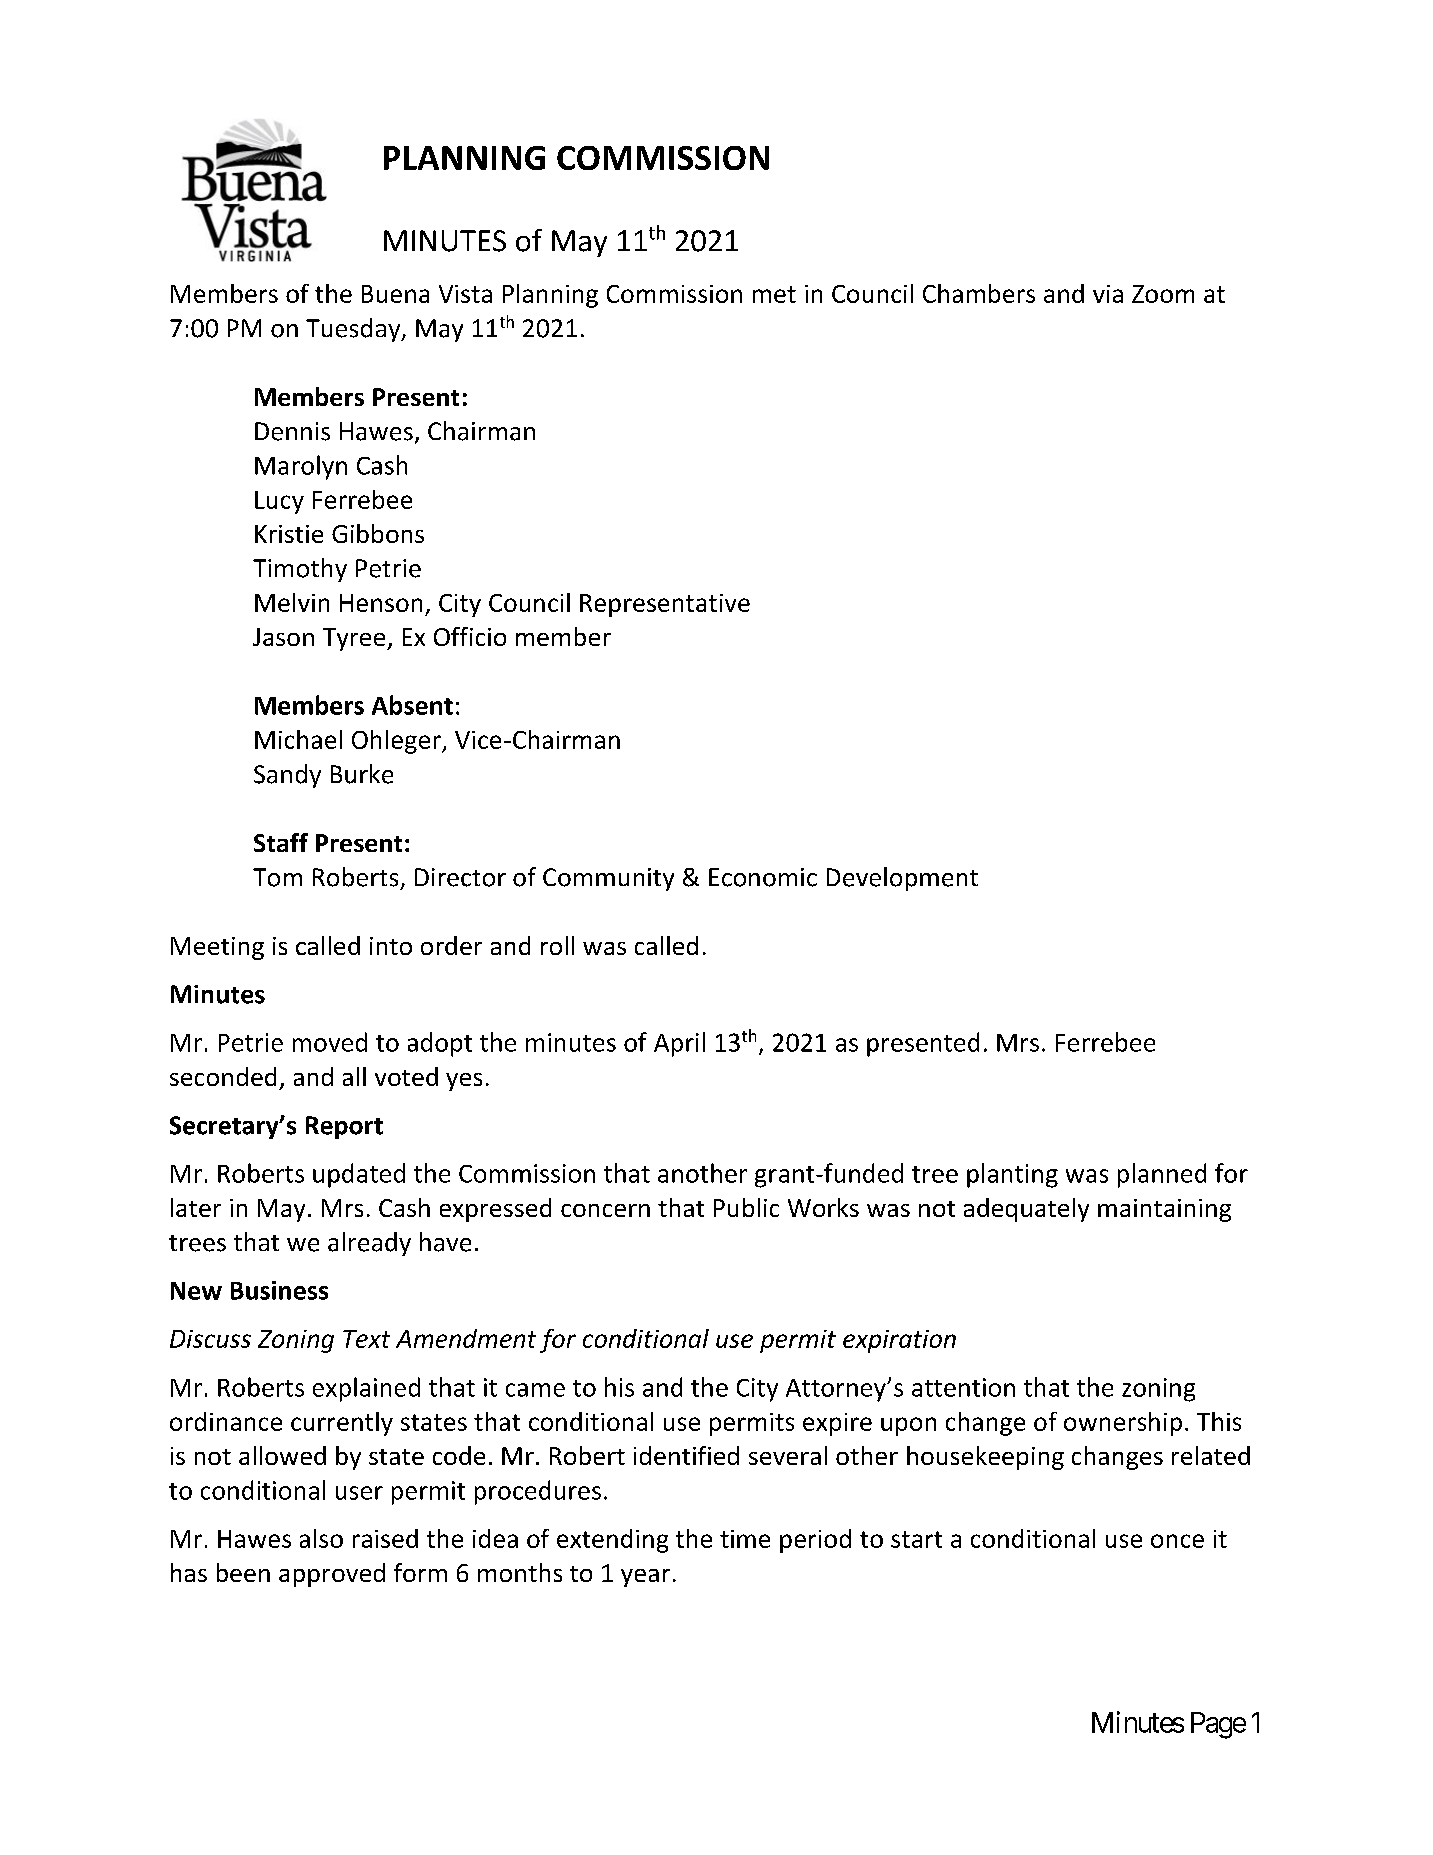  What do you see at coordinates (679, 1044) in the screenshot?
I see `April` at bounding box center [679, 1044].
